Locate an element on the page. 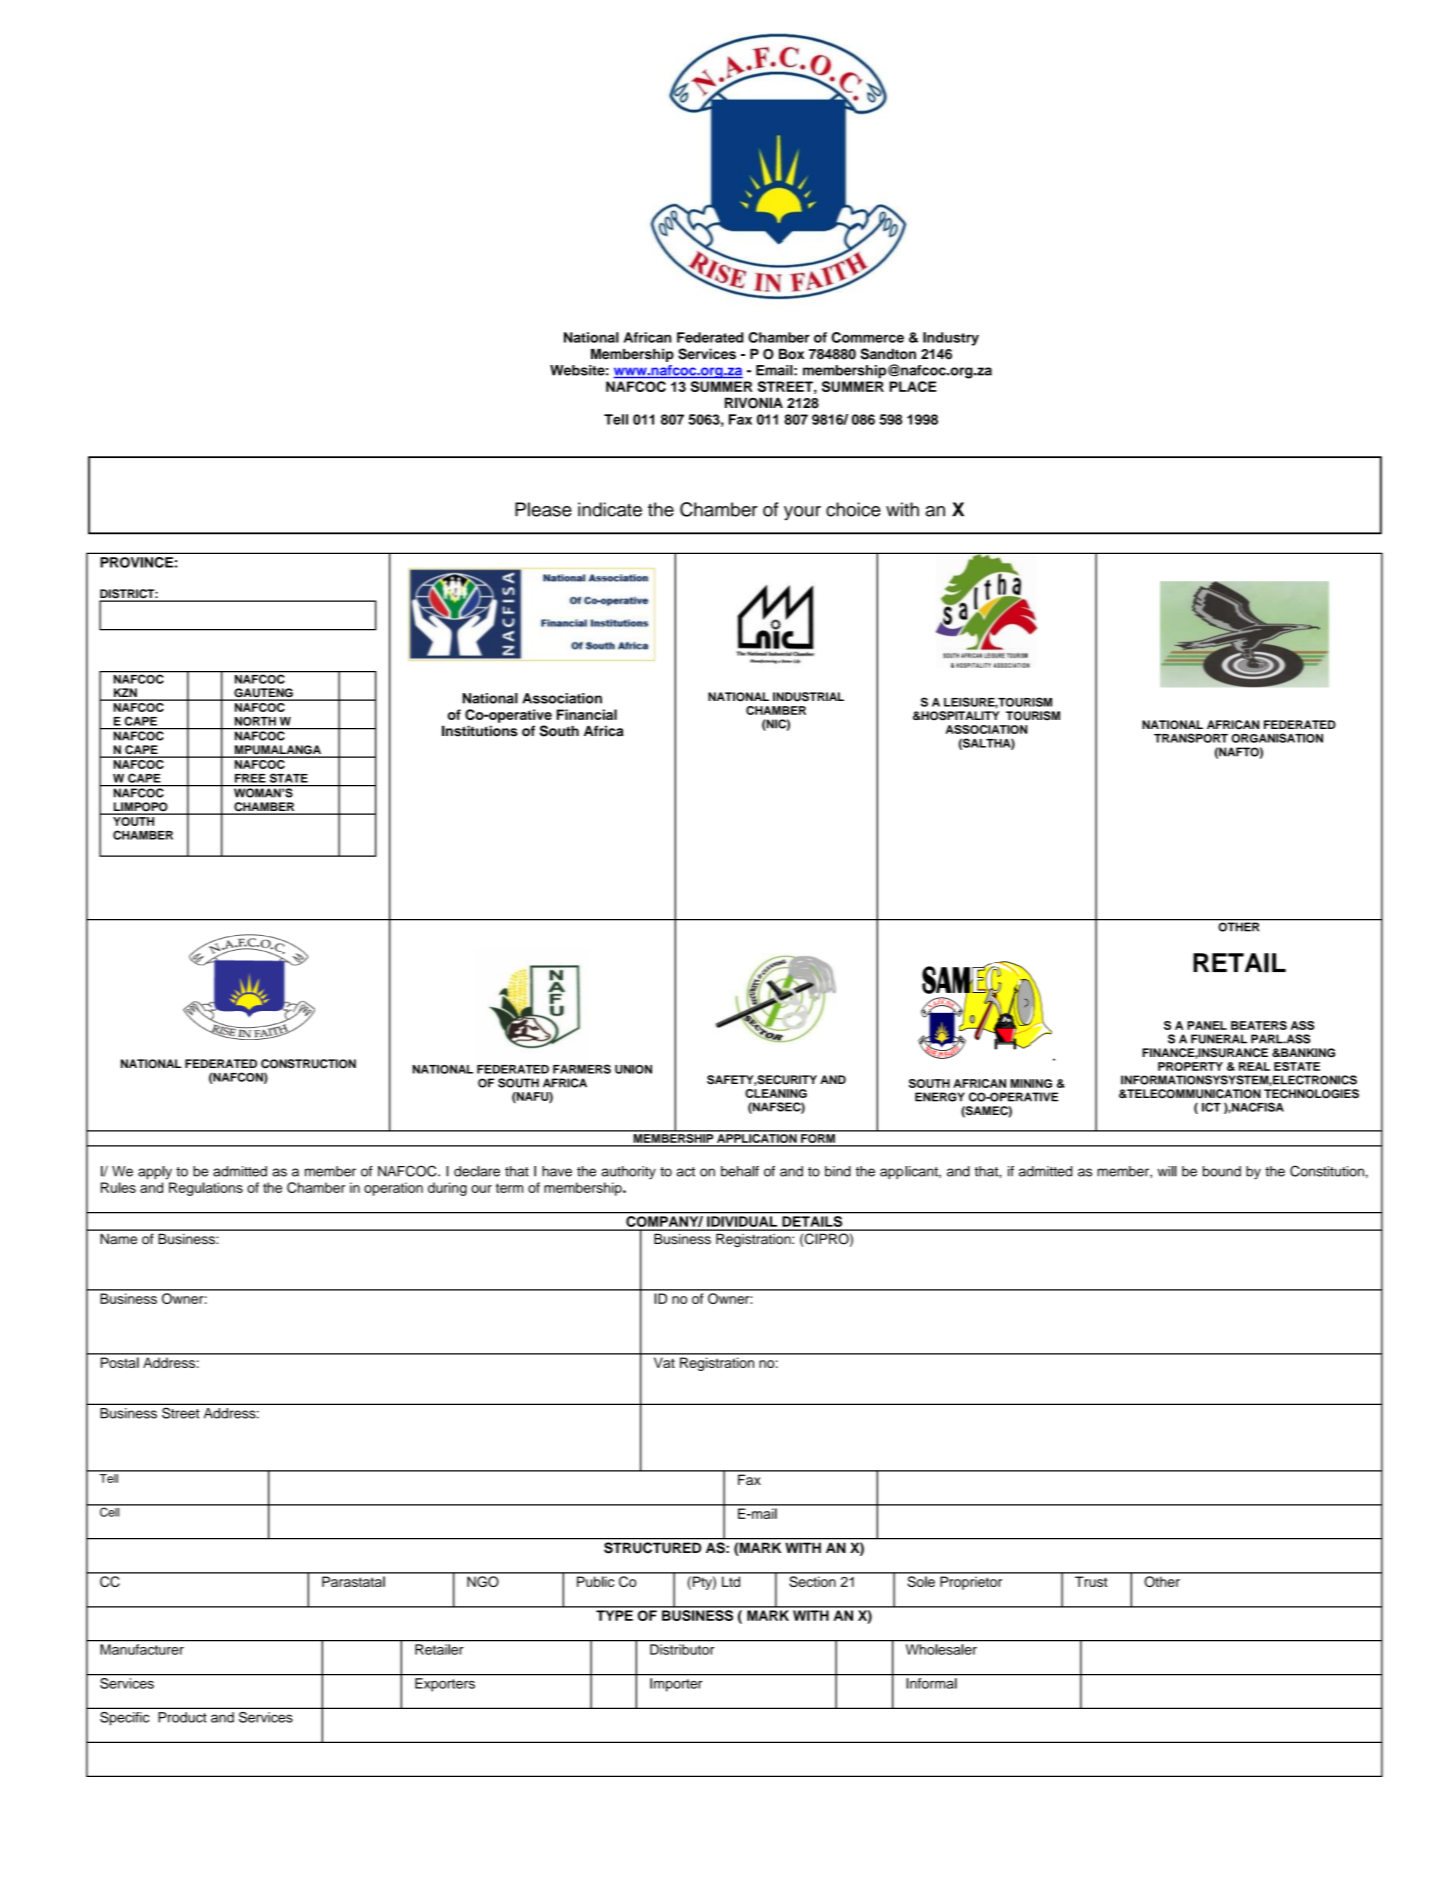 This image has height=1879, width=1452. Cell is located at coordinates (110, 1511).
